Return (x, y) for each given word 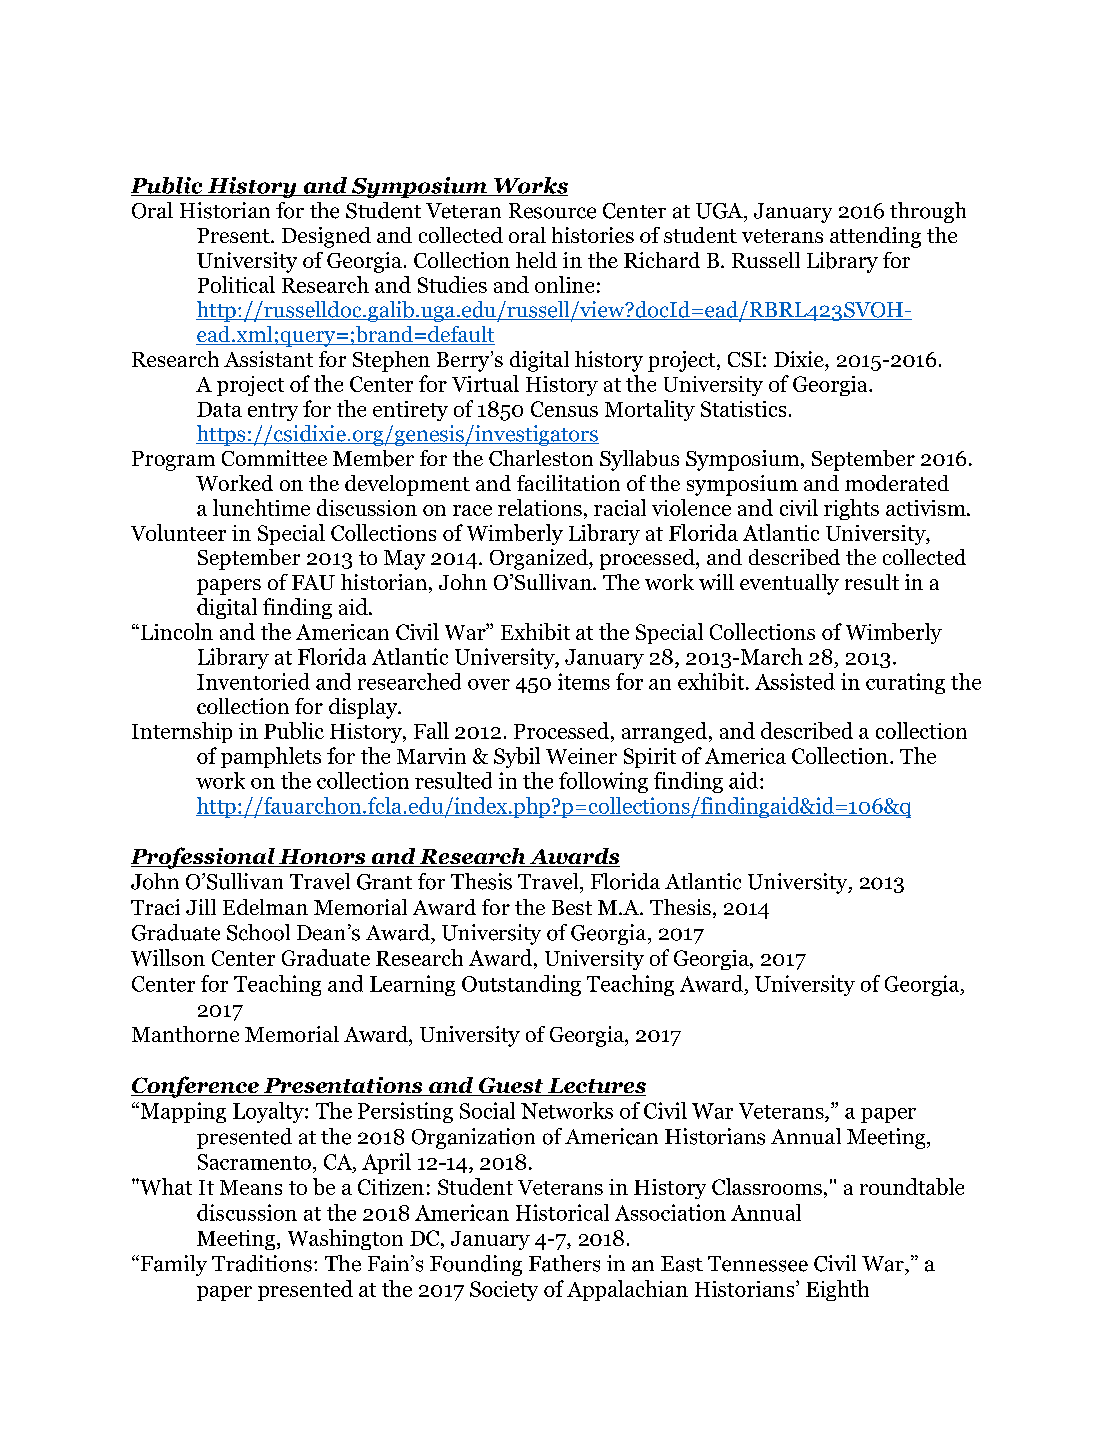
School (258, 932)
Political (236, 284)
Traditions (262, 1263)
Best (572, 907)
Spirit (650, 758)
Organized (540, 559)
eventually (789, 584)
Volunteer (178, 532)
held (536, 260)
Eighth (837, 1290)
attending (875, 237)
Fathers (564, 1263)
